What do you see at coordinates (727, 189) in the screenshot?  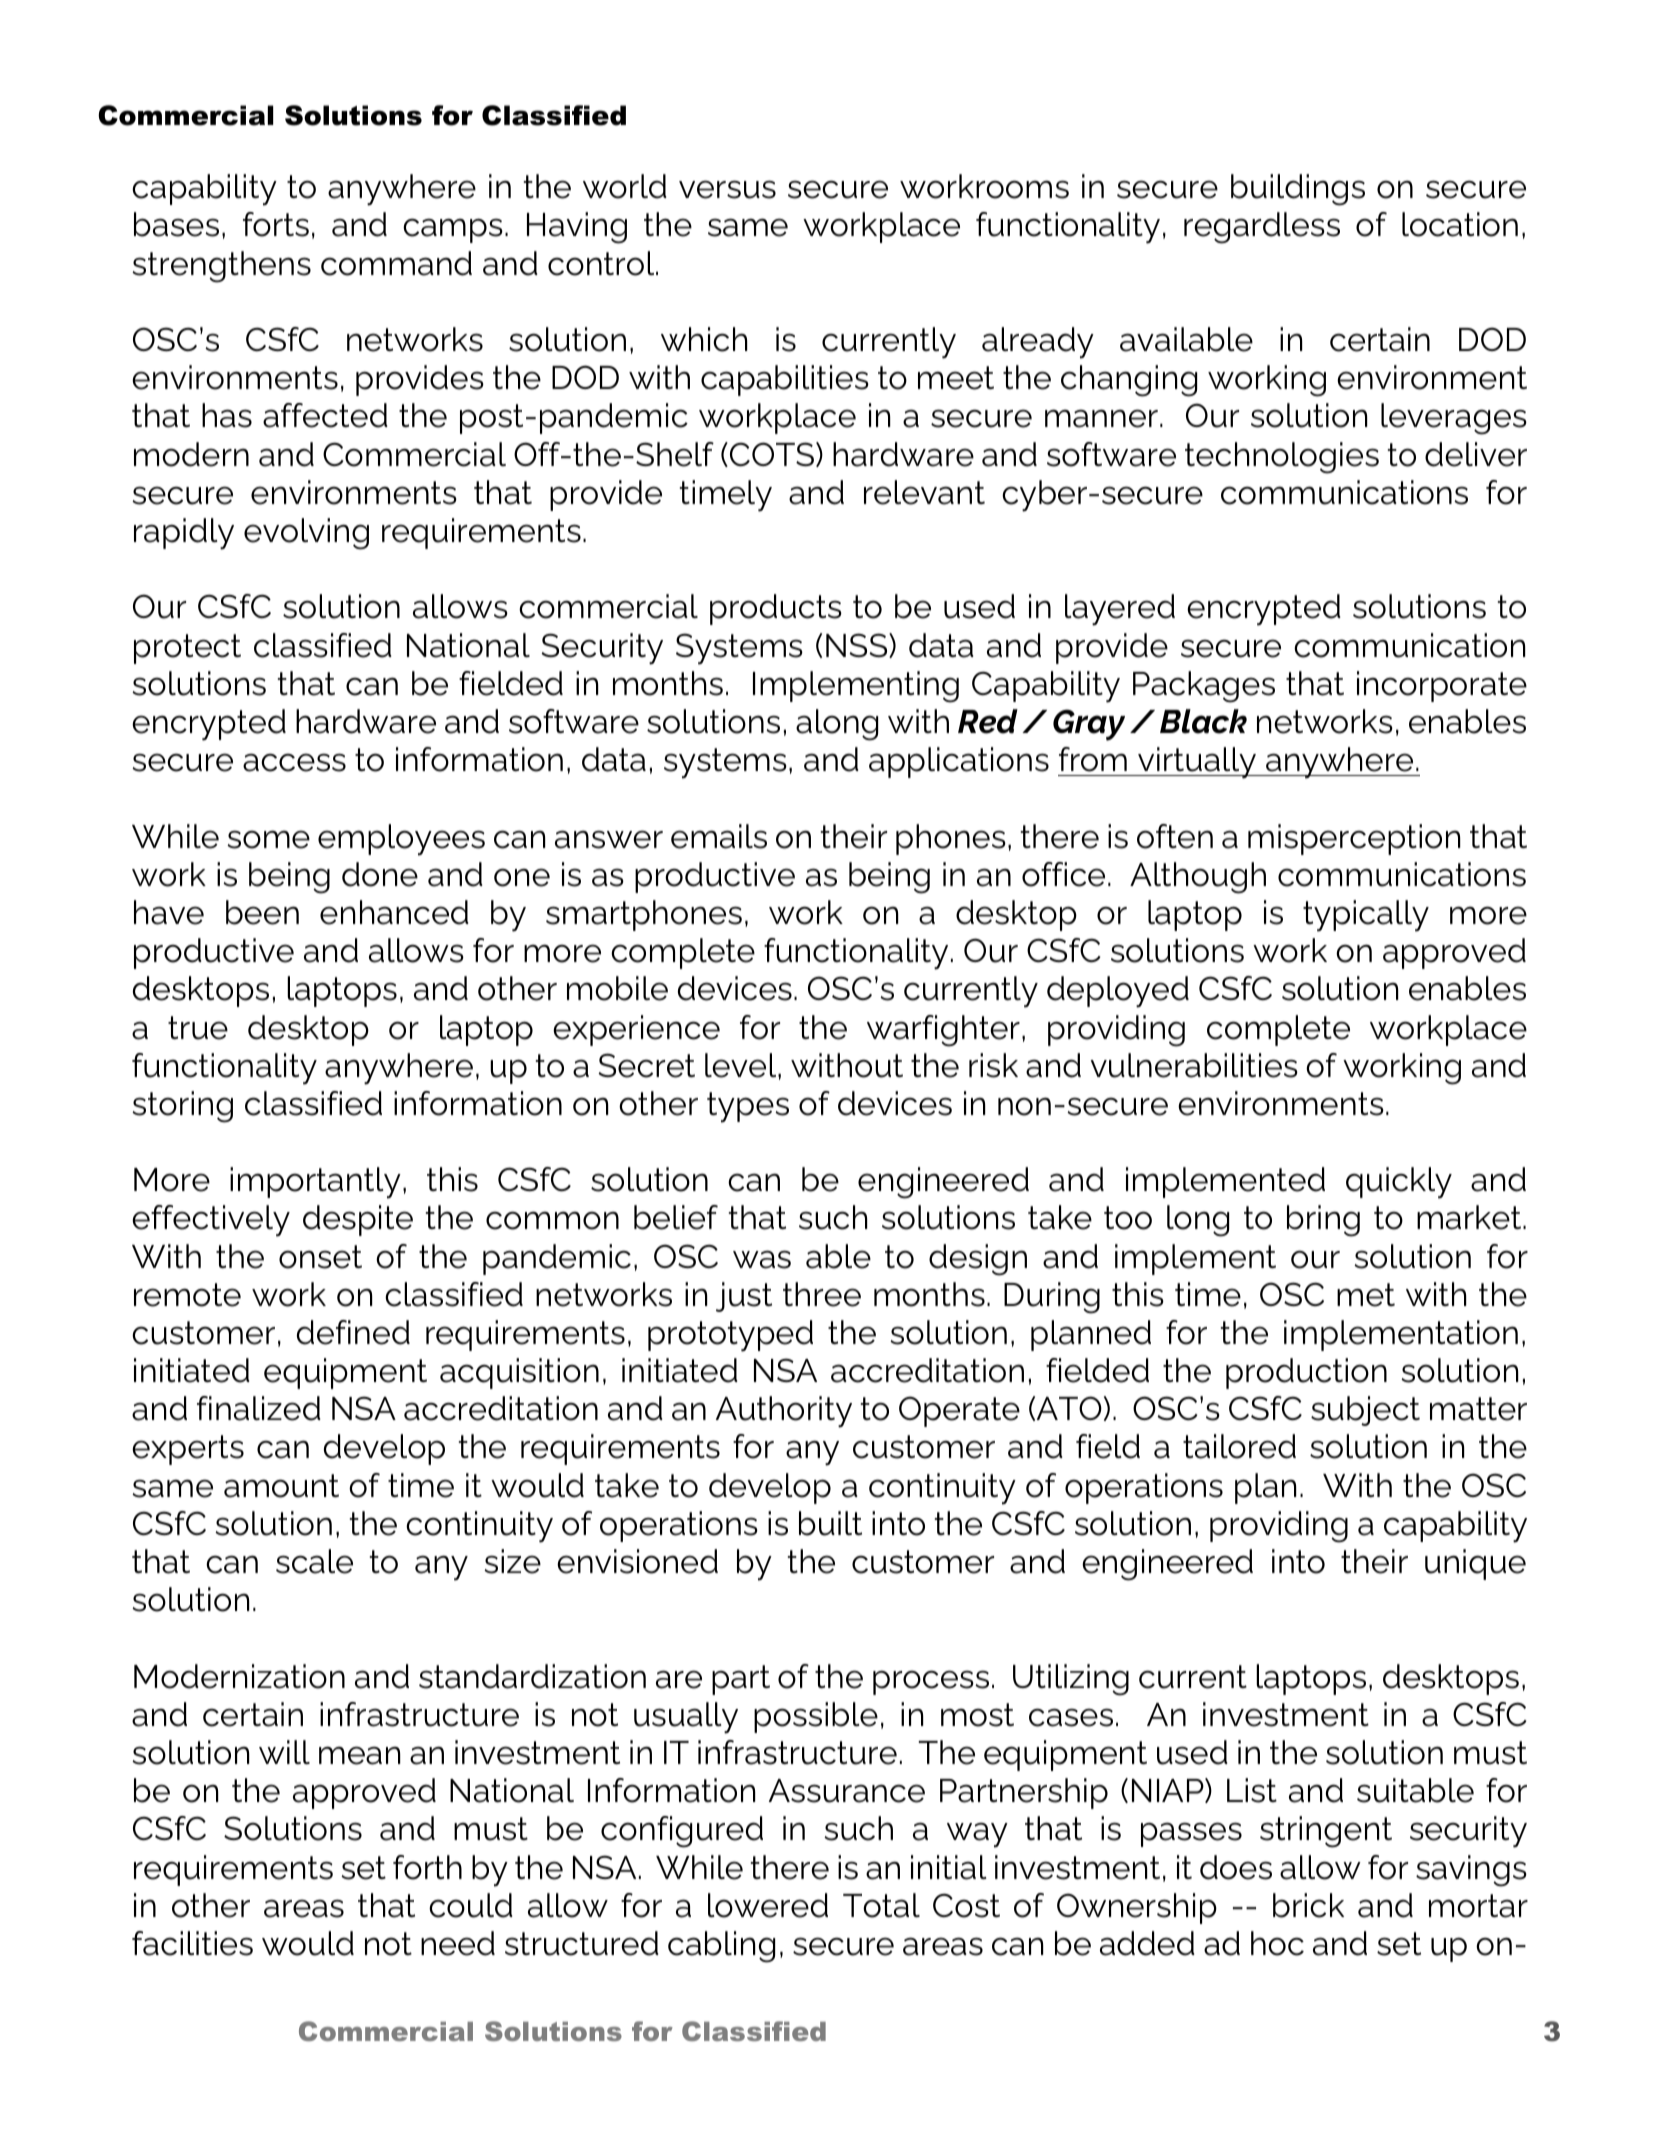 I see `versus` at bounding box center [727, 189].
